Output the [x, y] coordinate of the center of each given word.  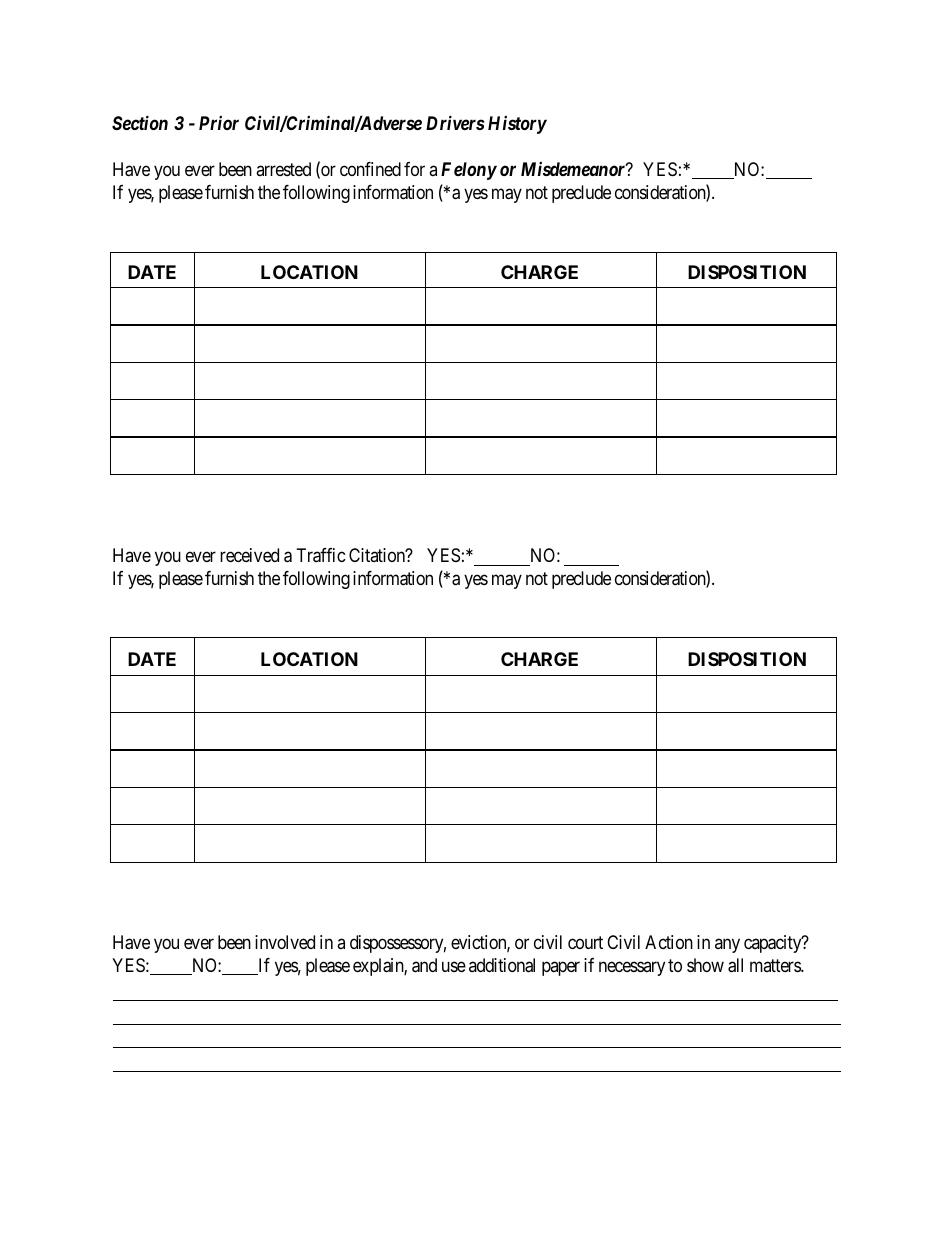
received [249, 555]
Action [669, 942]
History [517, 125]
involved [285, 942]
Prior [219, 123]
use [454, 966]
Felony [469, 171]
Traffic [321, 555]
